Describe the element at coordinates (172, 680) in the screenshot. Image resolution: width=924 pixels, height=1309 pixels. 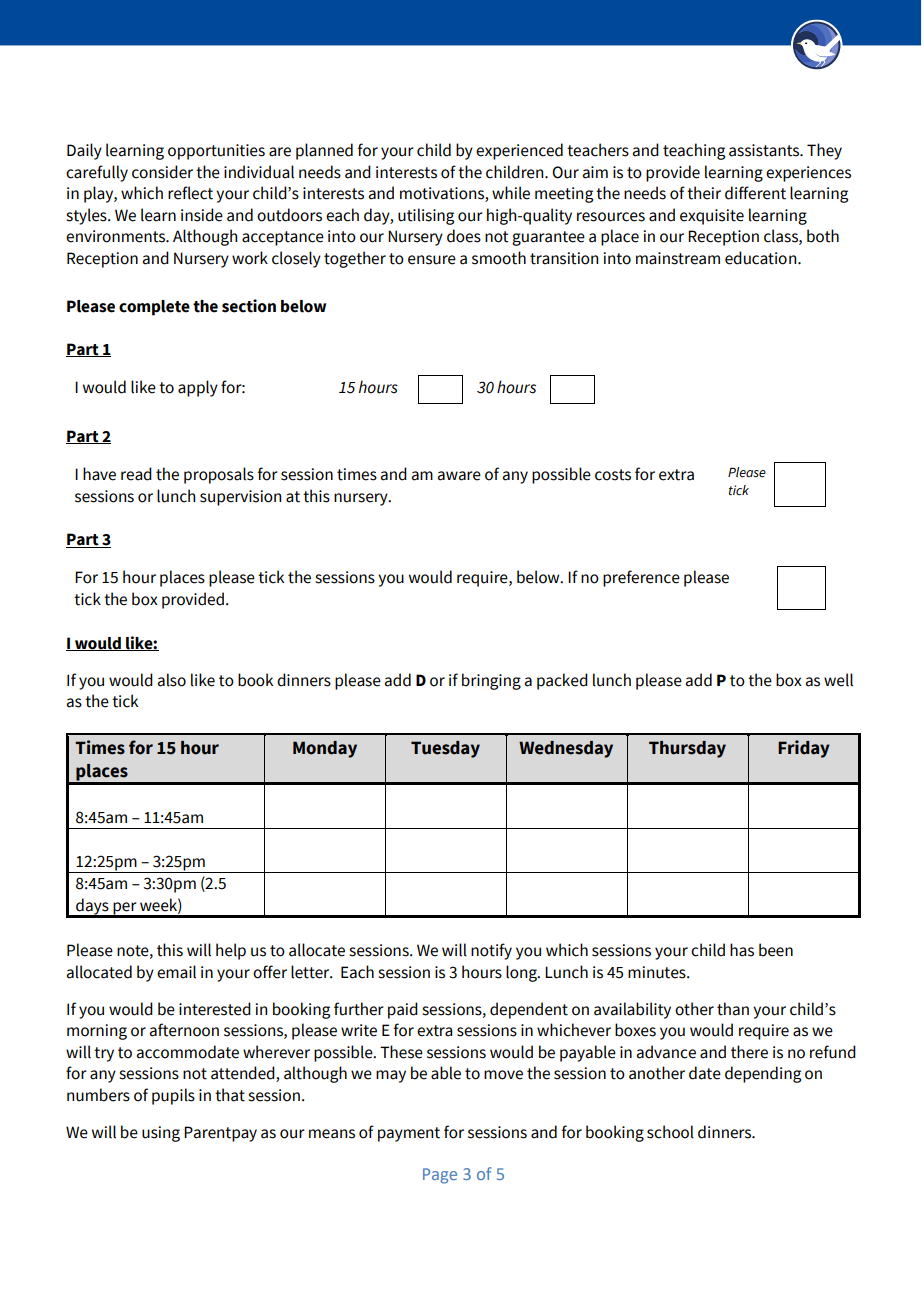
I see `also` at that location.
